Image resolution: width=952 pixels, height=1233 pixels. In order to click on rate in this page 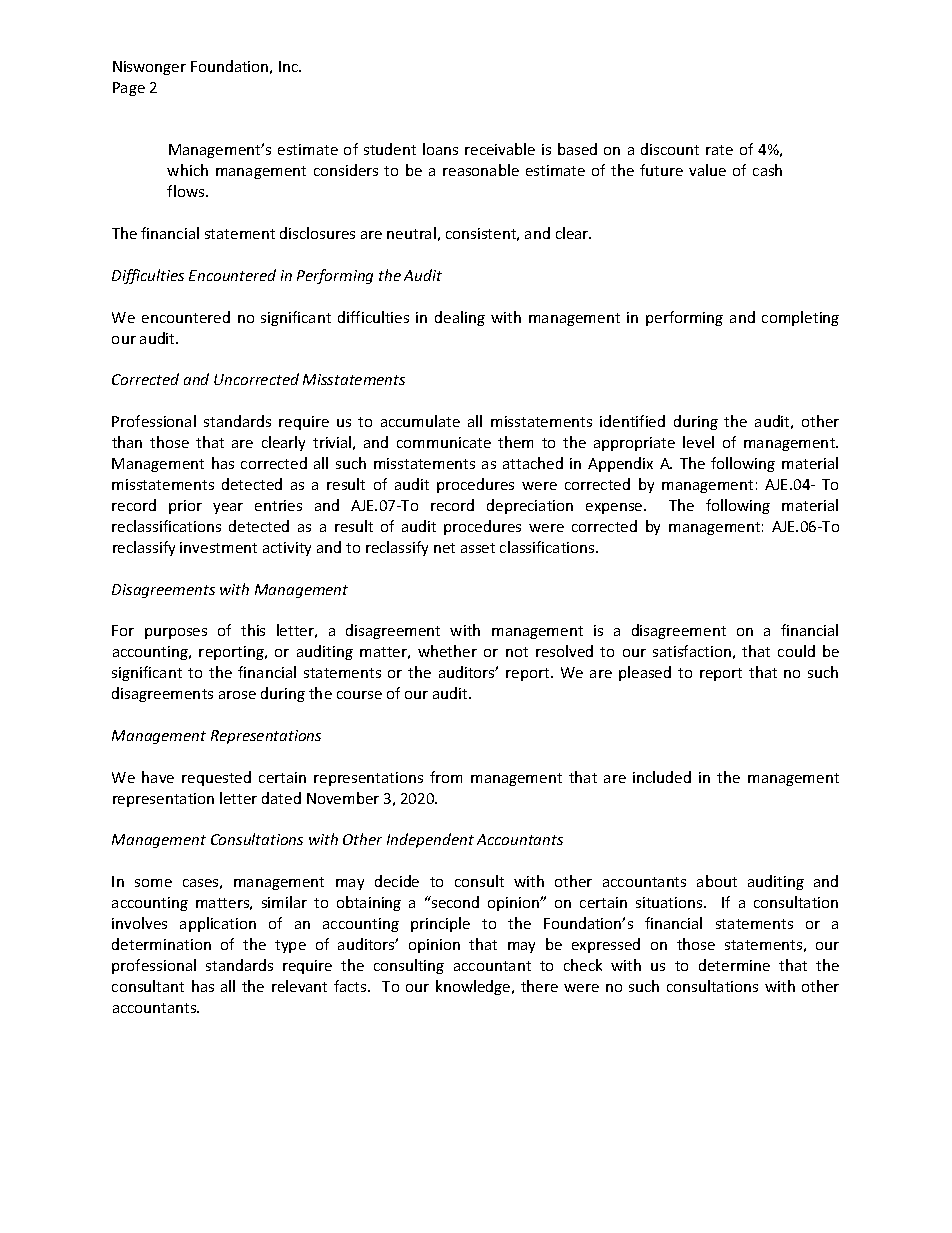, I will do `click(719, 150)`.
